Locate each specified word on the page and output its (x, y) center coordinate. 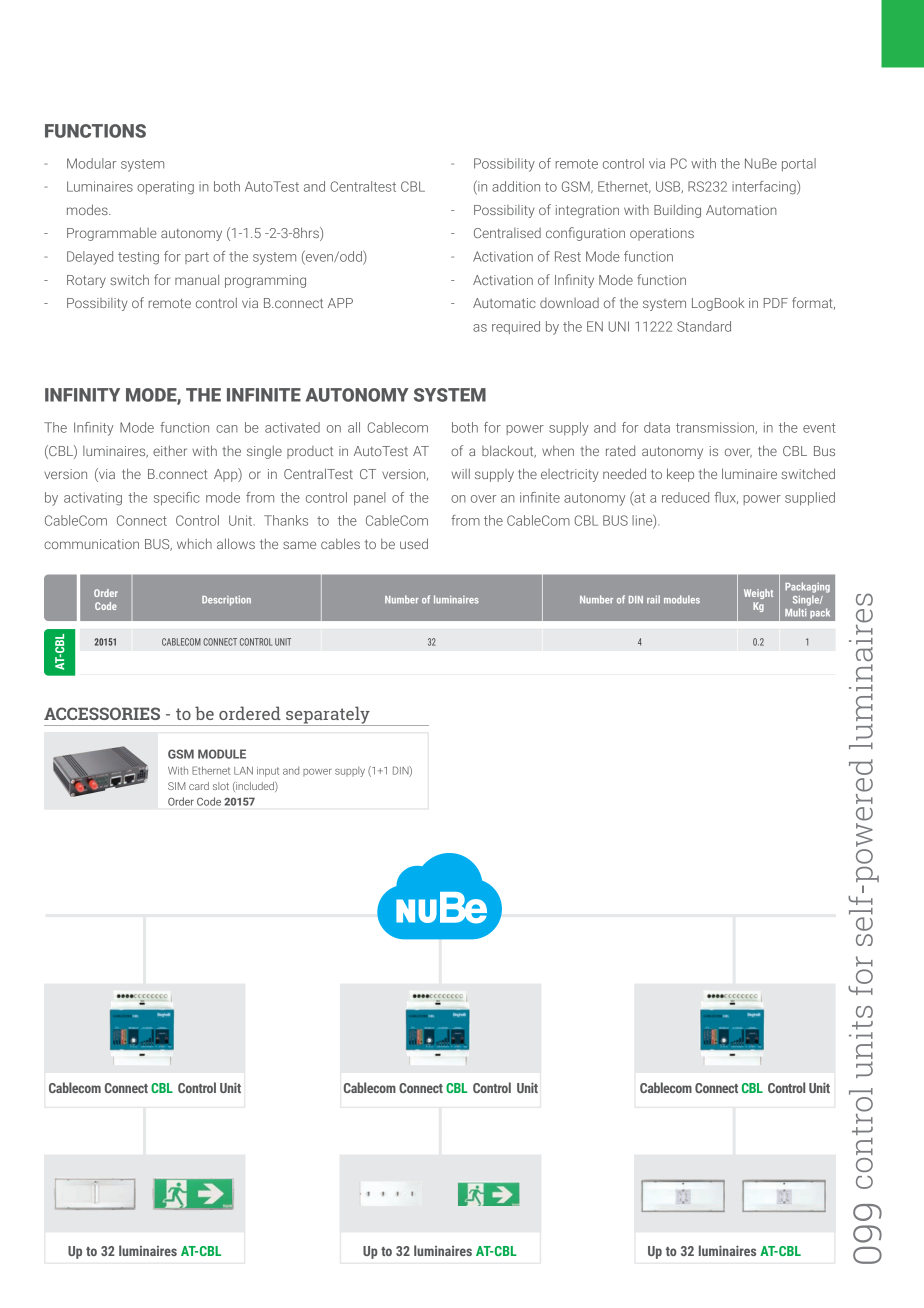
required (516, 327)
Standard (704, 326)
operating (165, 188)
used (414, 543)
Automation (741, 210)
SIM (176, 786)
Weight (758, 594)
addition (516, 186)
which (194, 543)
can (227, 429)
